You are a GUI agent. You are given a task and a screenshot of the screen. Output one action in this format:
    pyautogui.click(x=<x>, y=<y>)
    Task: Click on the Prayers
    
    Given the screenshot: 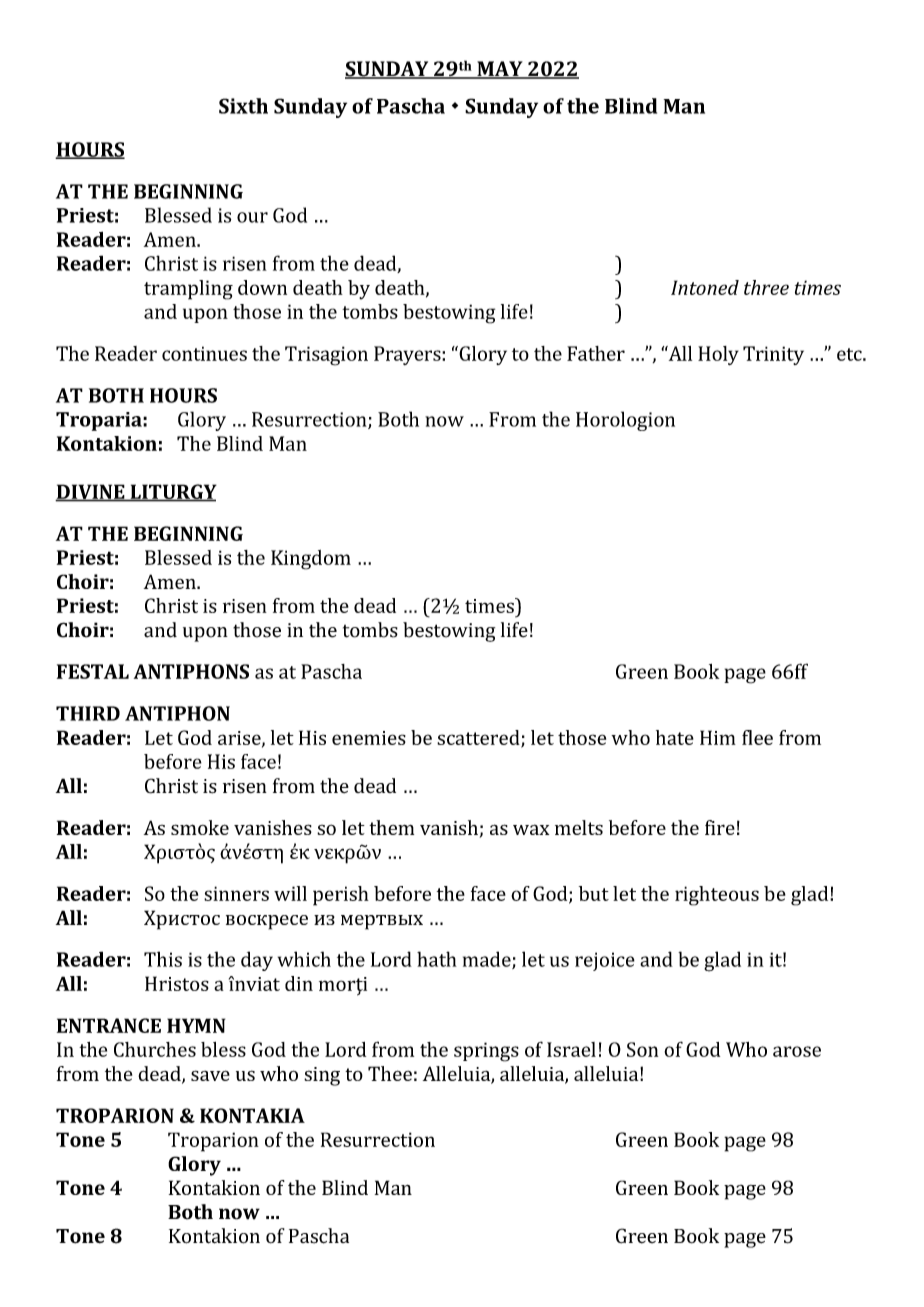 What is the action you would take?
    pyautogui.click(x=408, y=355)
